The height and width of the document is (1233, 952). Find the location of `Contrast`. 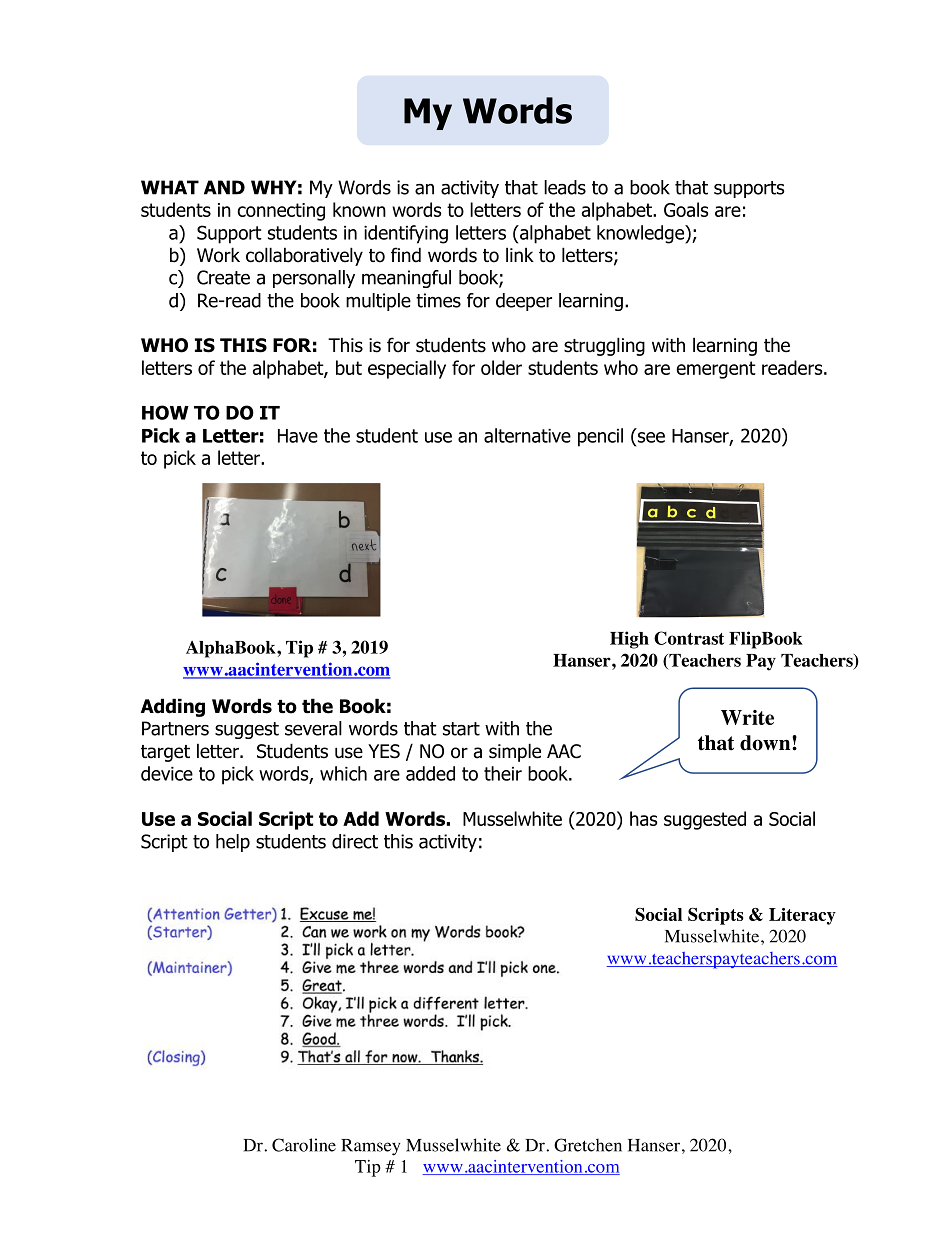

Contrast is located at coordinates (689, 638).
